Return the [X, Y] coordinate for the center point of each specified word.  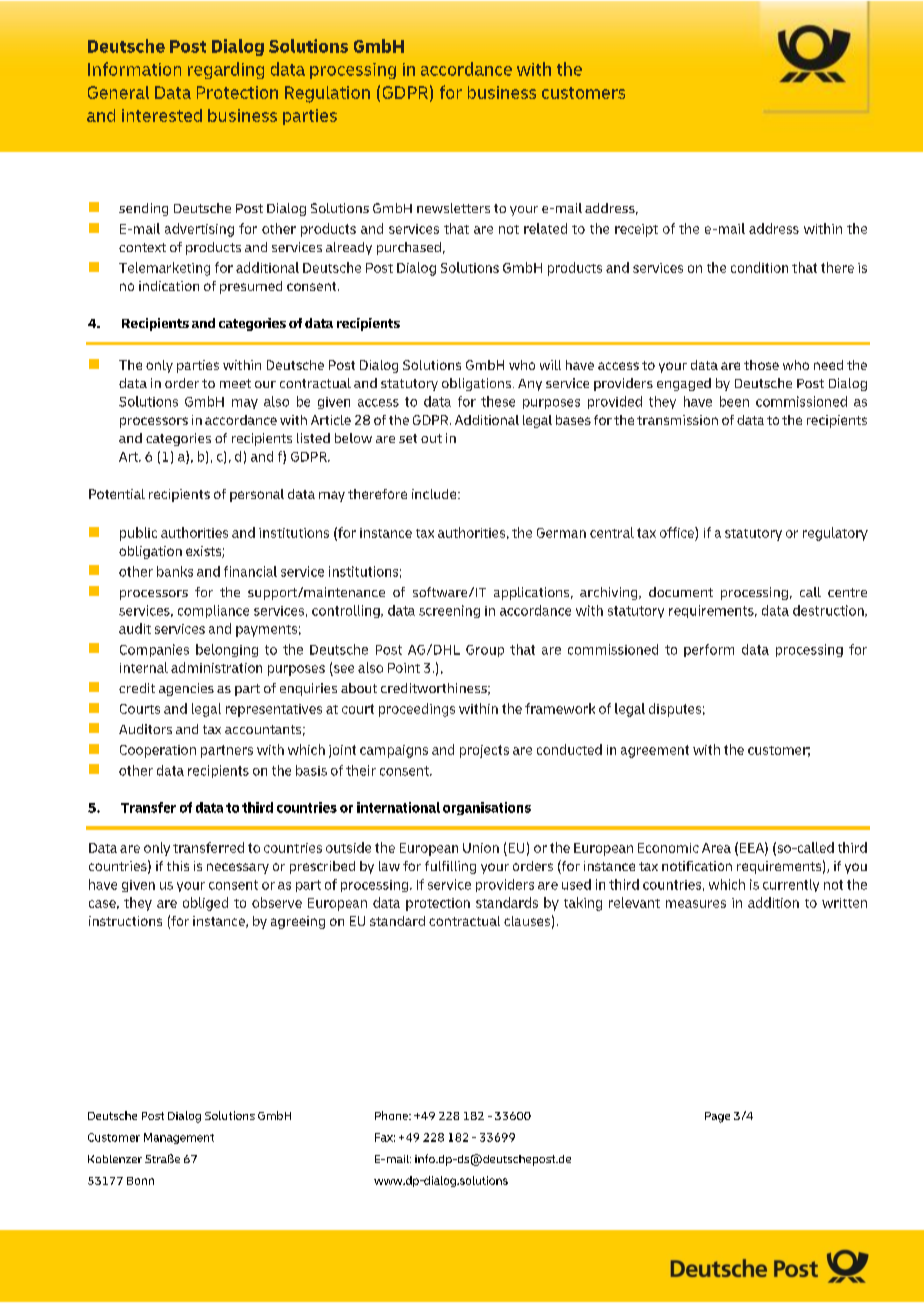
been [734, 401]
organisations [487, 808]
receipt [636, 230]
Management [179, 1138]
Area [716, 848]
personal [257, 495]
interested [162, 115]
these [498, 401]
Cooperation [158, 751]
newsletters [453, 208]
